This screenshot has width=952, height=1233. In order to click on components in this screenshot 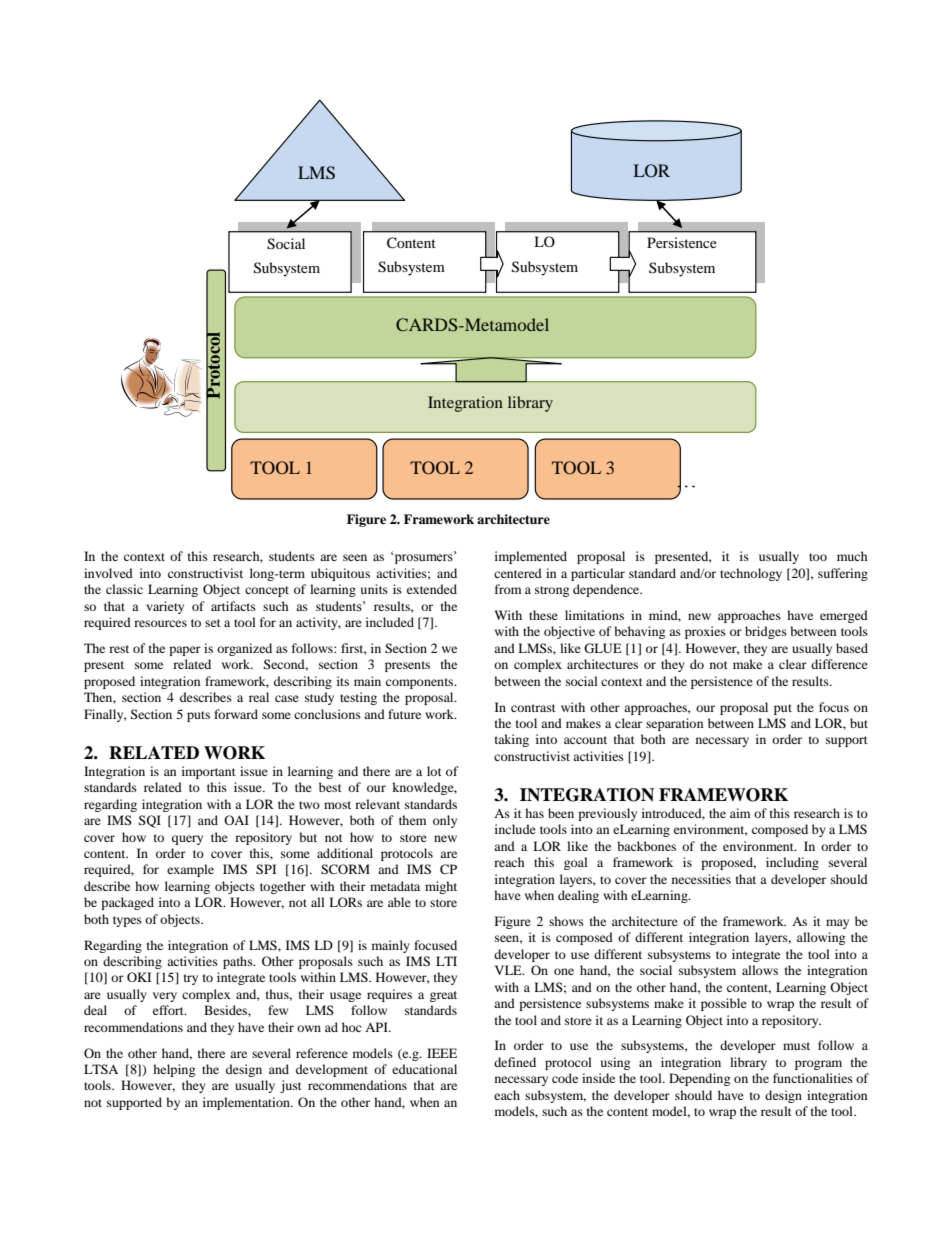, I will do `click(421, 683)`.
